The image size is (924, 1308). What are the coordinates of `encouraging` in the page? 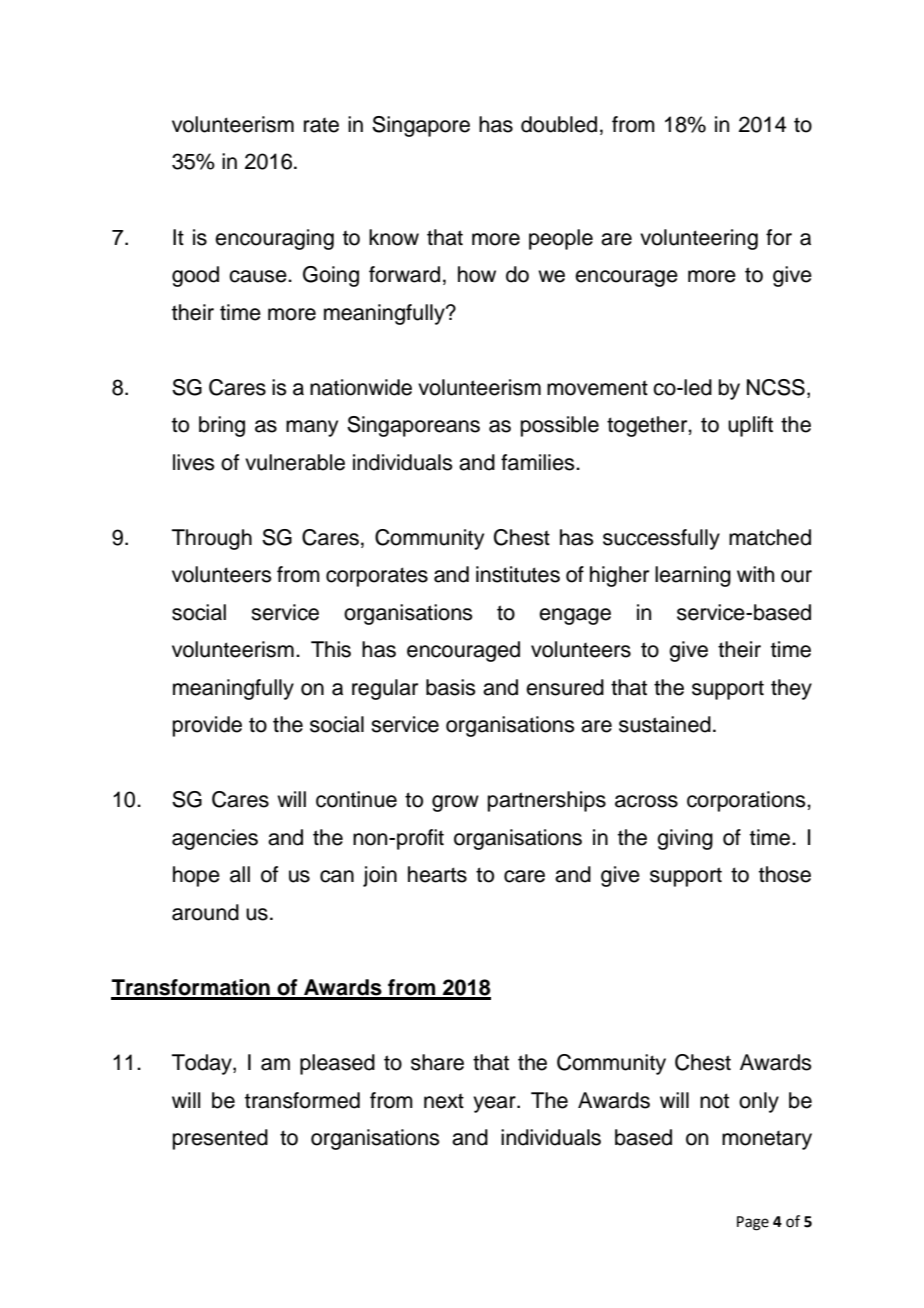 It's located at (274, 239).
